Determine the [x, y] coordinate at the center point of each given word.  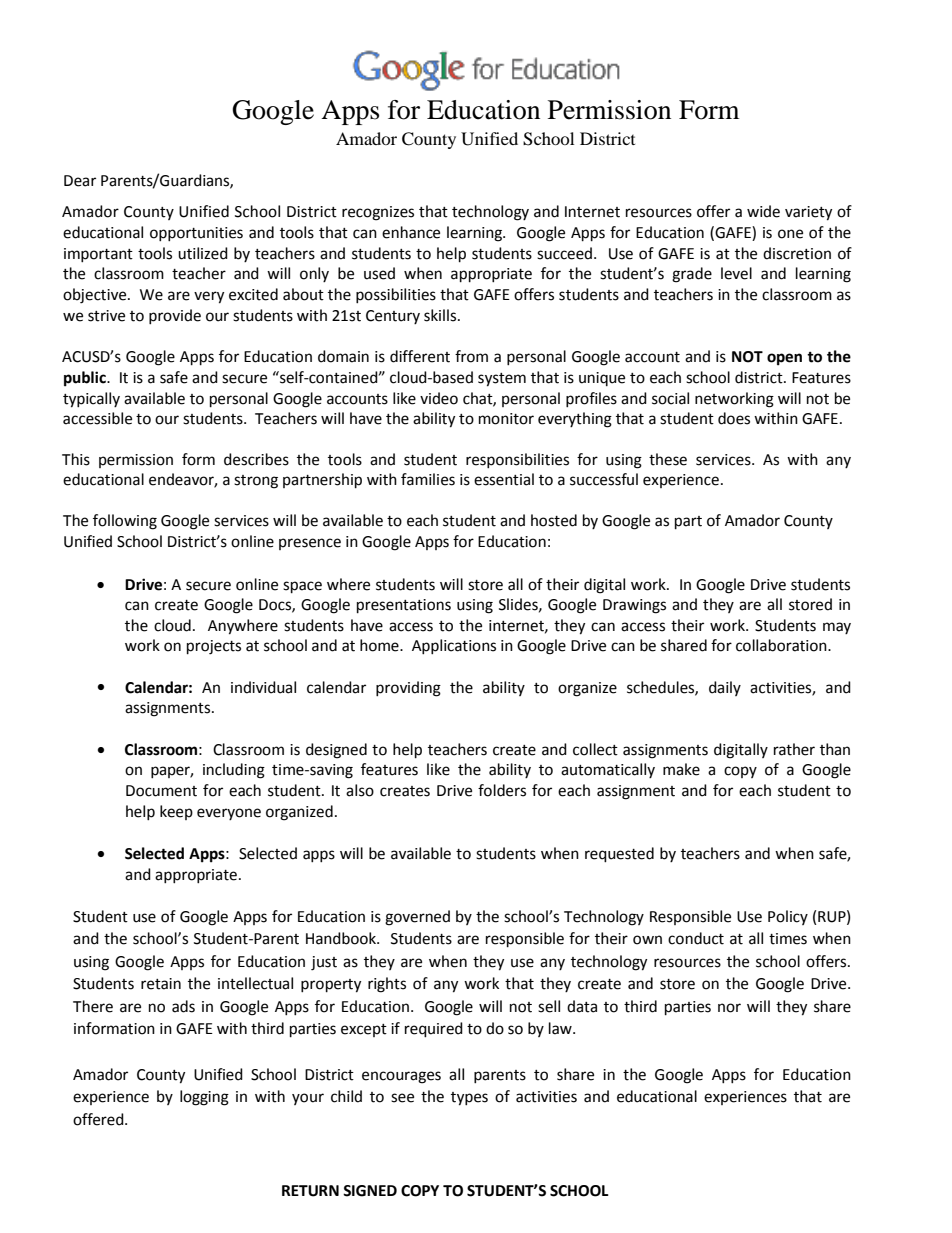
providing [408, 689]
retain [161, 984]
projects [214, 647]
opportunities [196, 234]
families [428, 479]
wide [763, 211]
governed [417, 918]
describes [256, 459]
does [734, 418]
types [469, 1099]
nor [729, 1008]
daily [725, 688]
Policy [788, 917]
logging [204, 1098]
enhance [411, 232]
